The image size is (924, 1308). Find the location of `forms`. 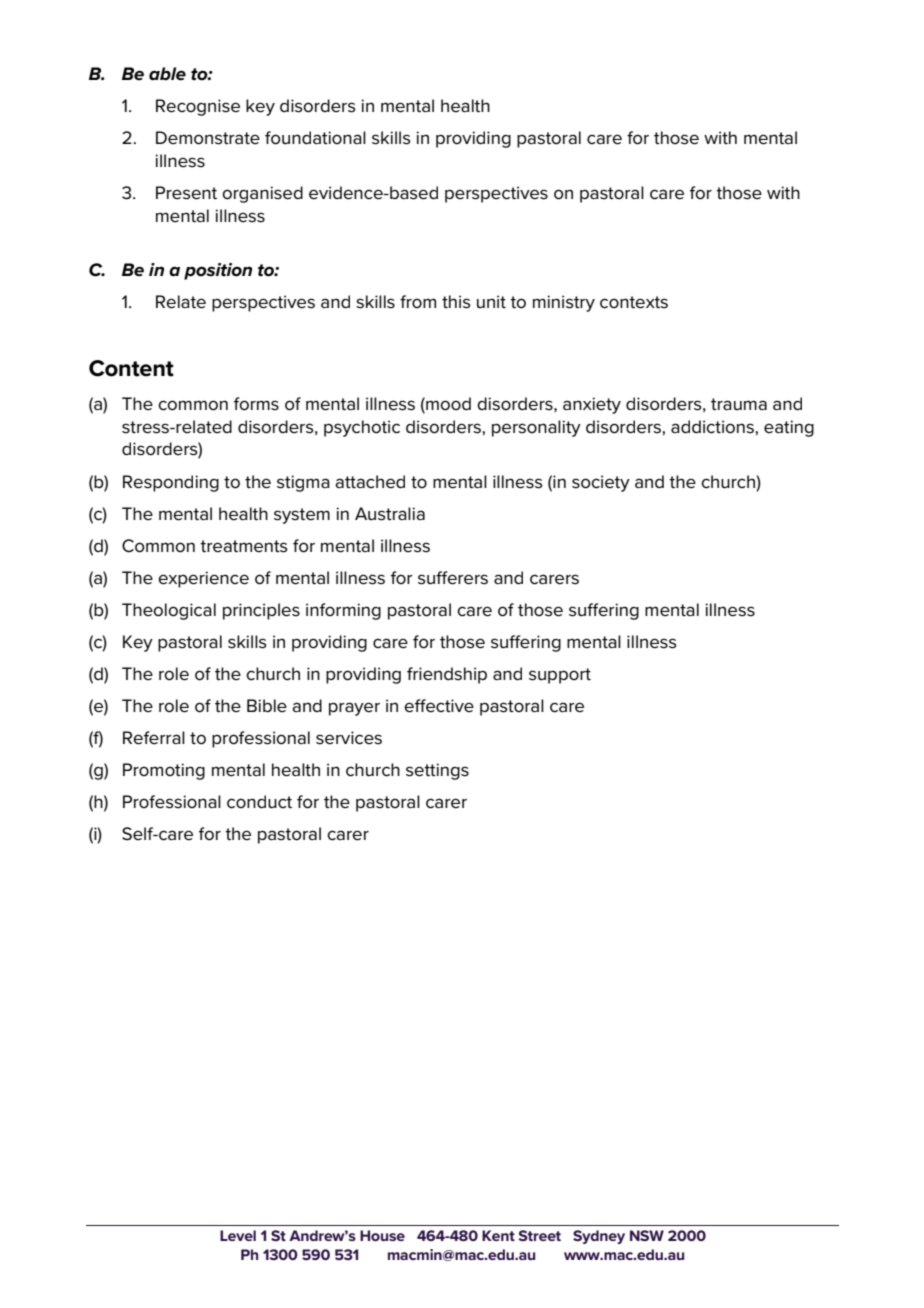

forms is located at coordinates (256, 404).
